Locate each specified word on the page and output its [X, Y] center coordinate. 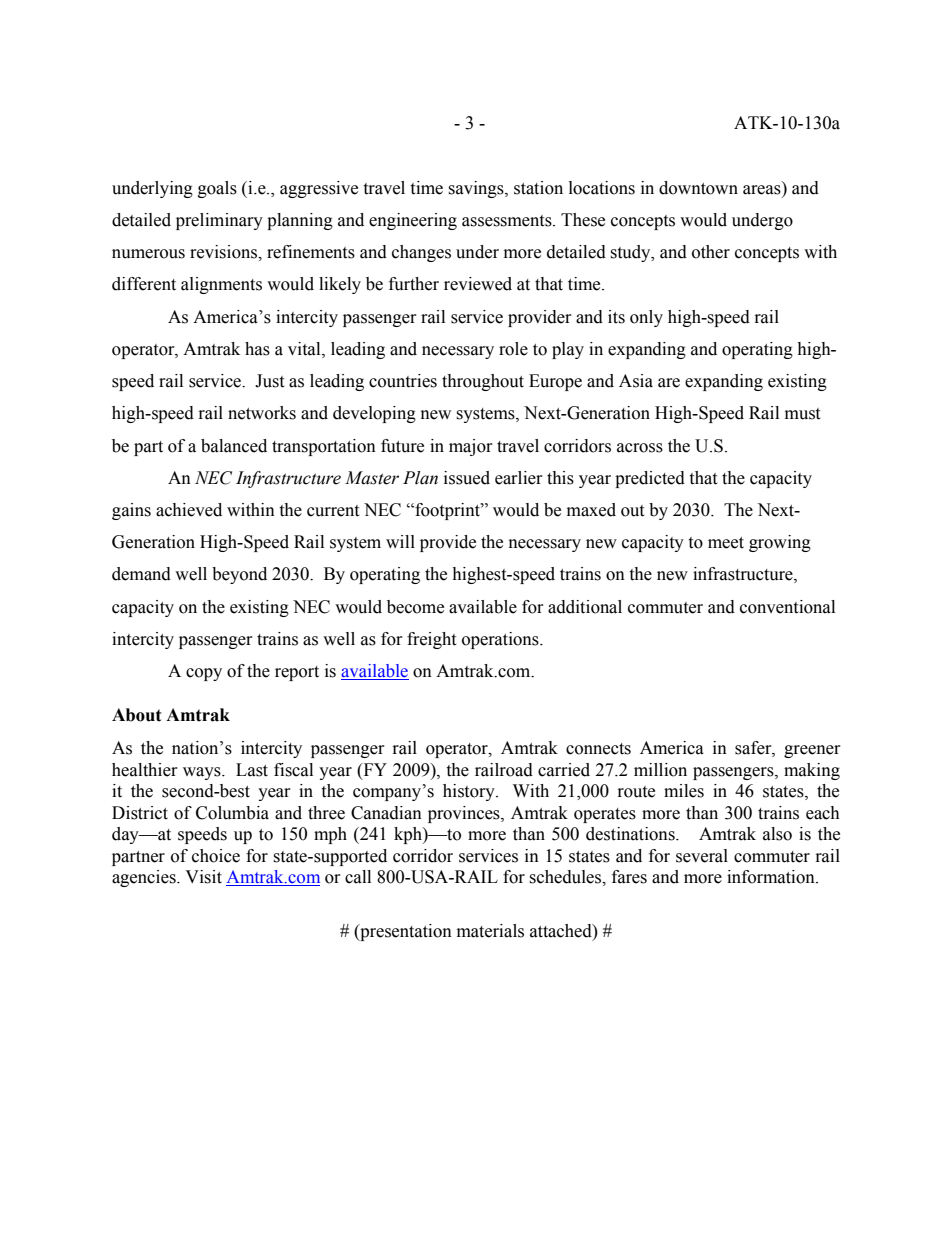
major [471, 447]
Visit [203, 877]
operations [501, 640]
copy [204, 674]
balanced [234, 446]
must [802, 414]
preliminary [219, 221]
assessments [508, 221]
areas [762, 190]
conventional [787, 607]
